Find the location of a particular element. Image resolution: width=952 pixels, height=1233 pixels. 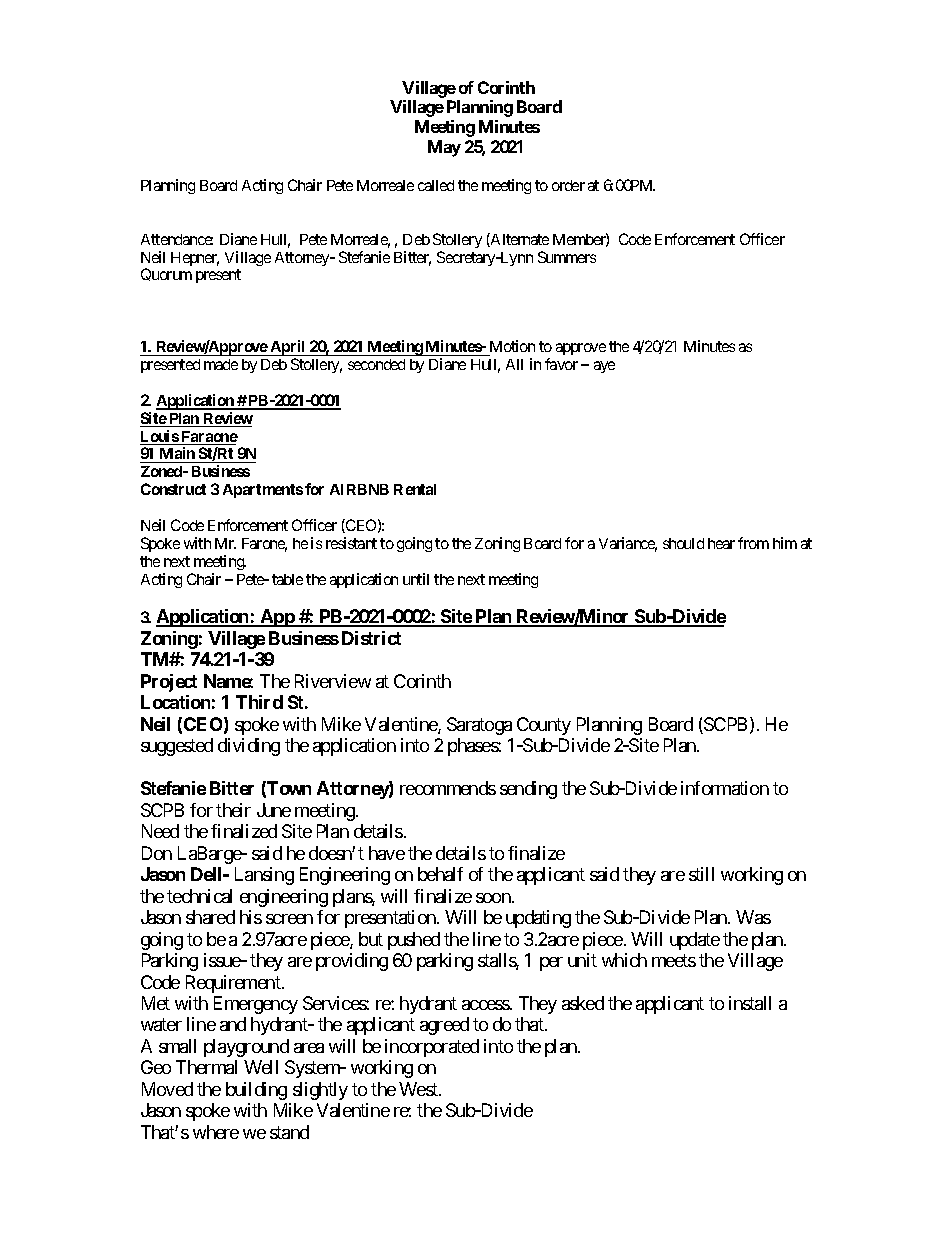

order is located at coordinates (568, 185).
